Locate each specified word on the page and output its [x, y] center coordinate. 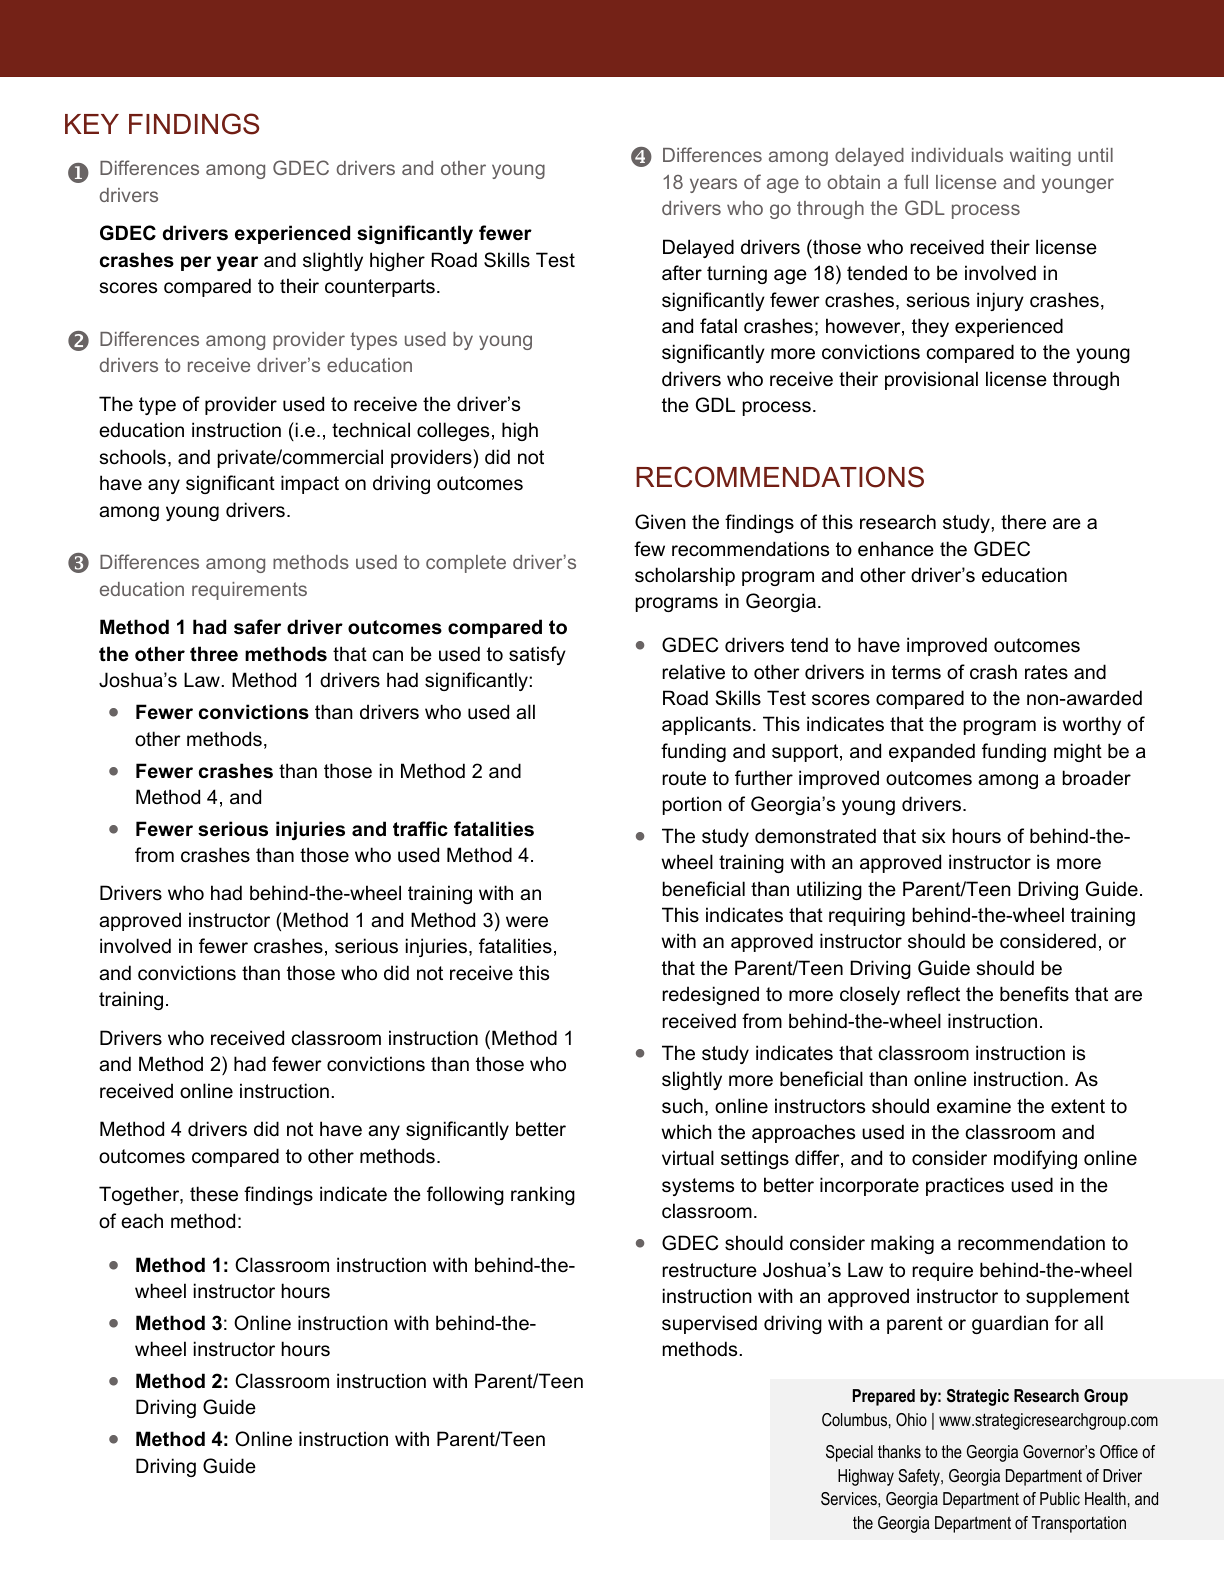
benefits [1034, 994]
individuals [957, 155]
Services [850, 1499]
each [142, 1221]
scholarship [685, 576]
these [214, 1194]
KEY [92, 124]
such [682, 1106]
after [682, 273]
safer [257, 627]
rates [1046, 672]
